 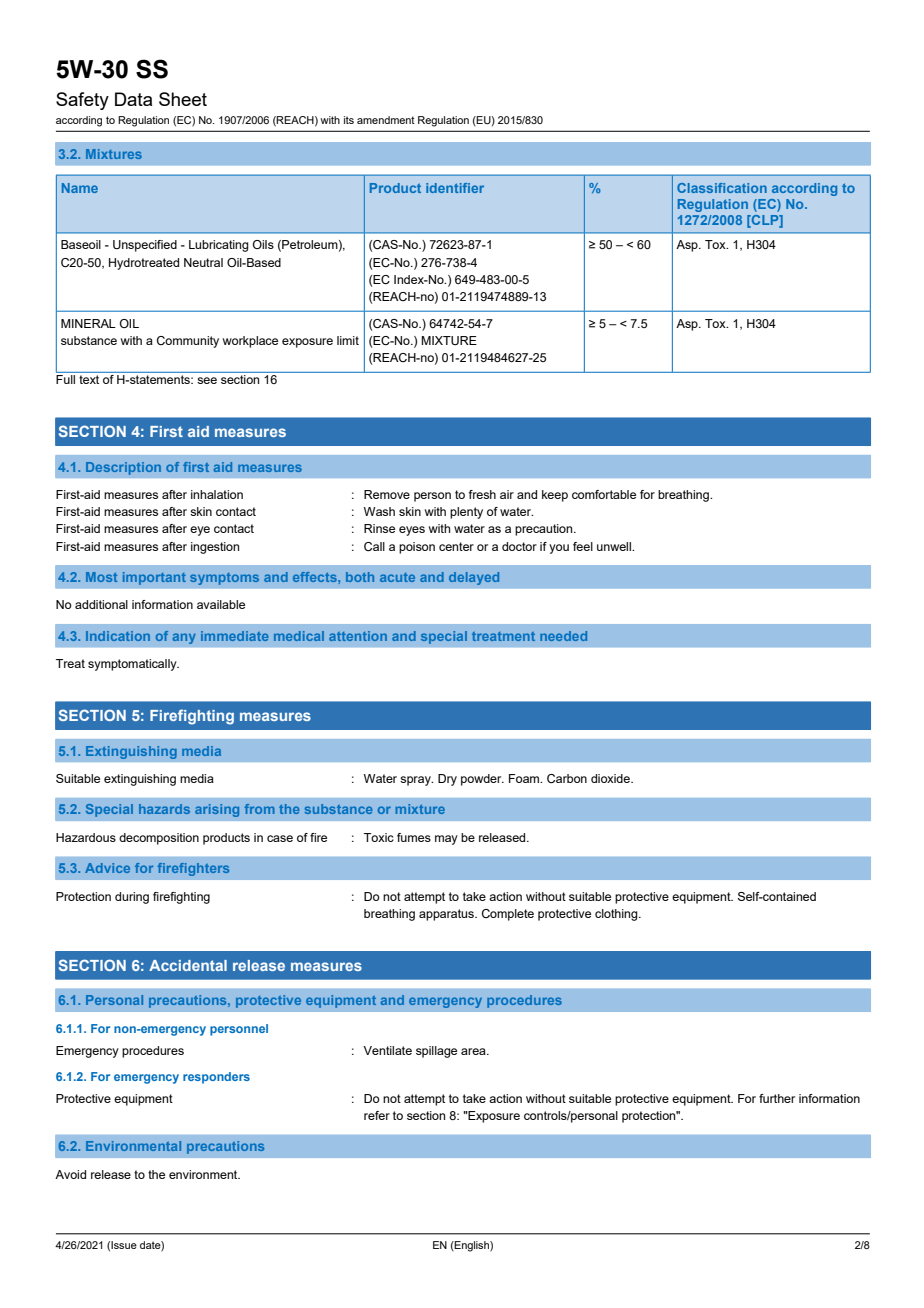 I want to click on Indication, so click(x=118, y=636).
